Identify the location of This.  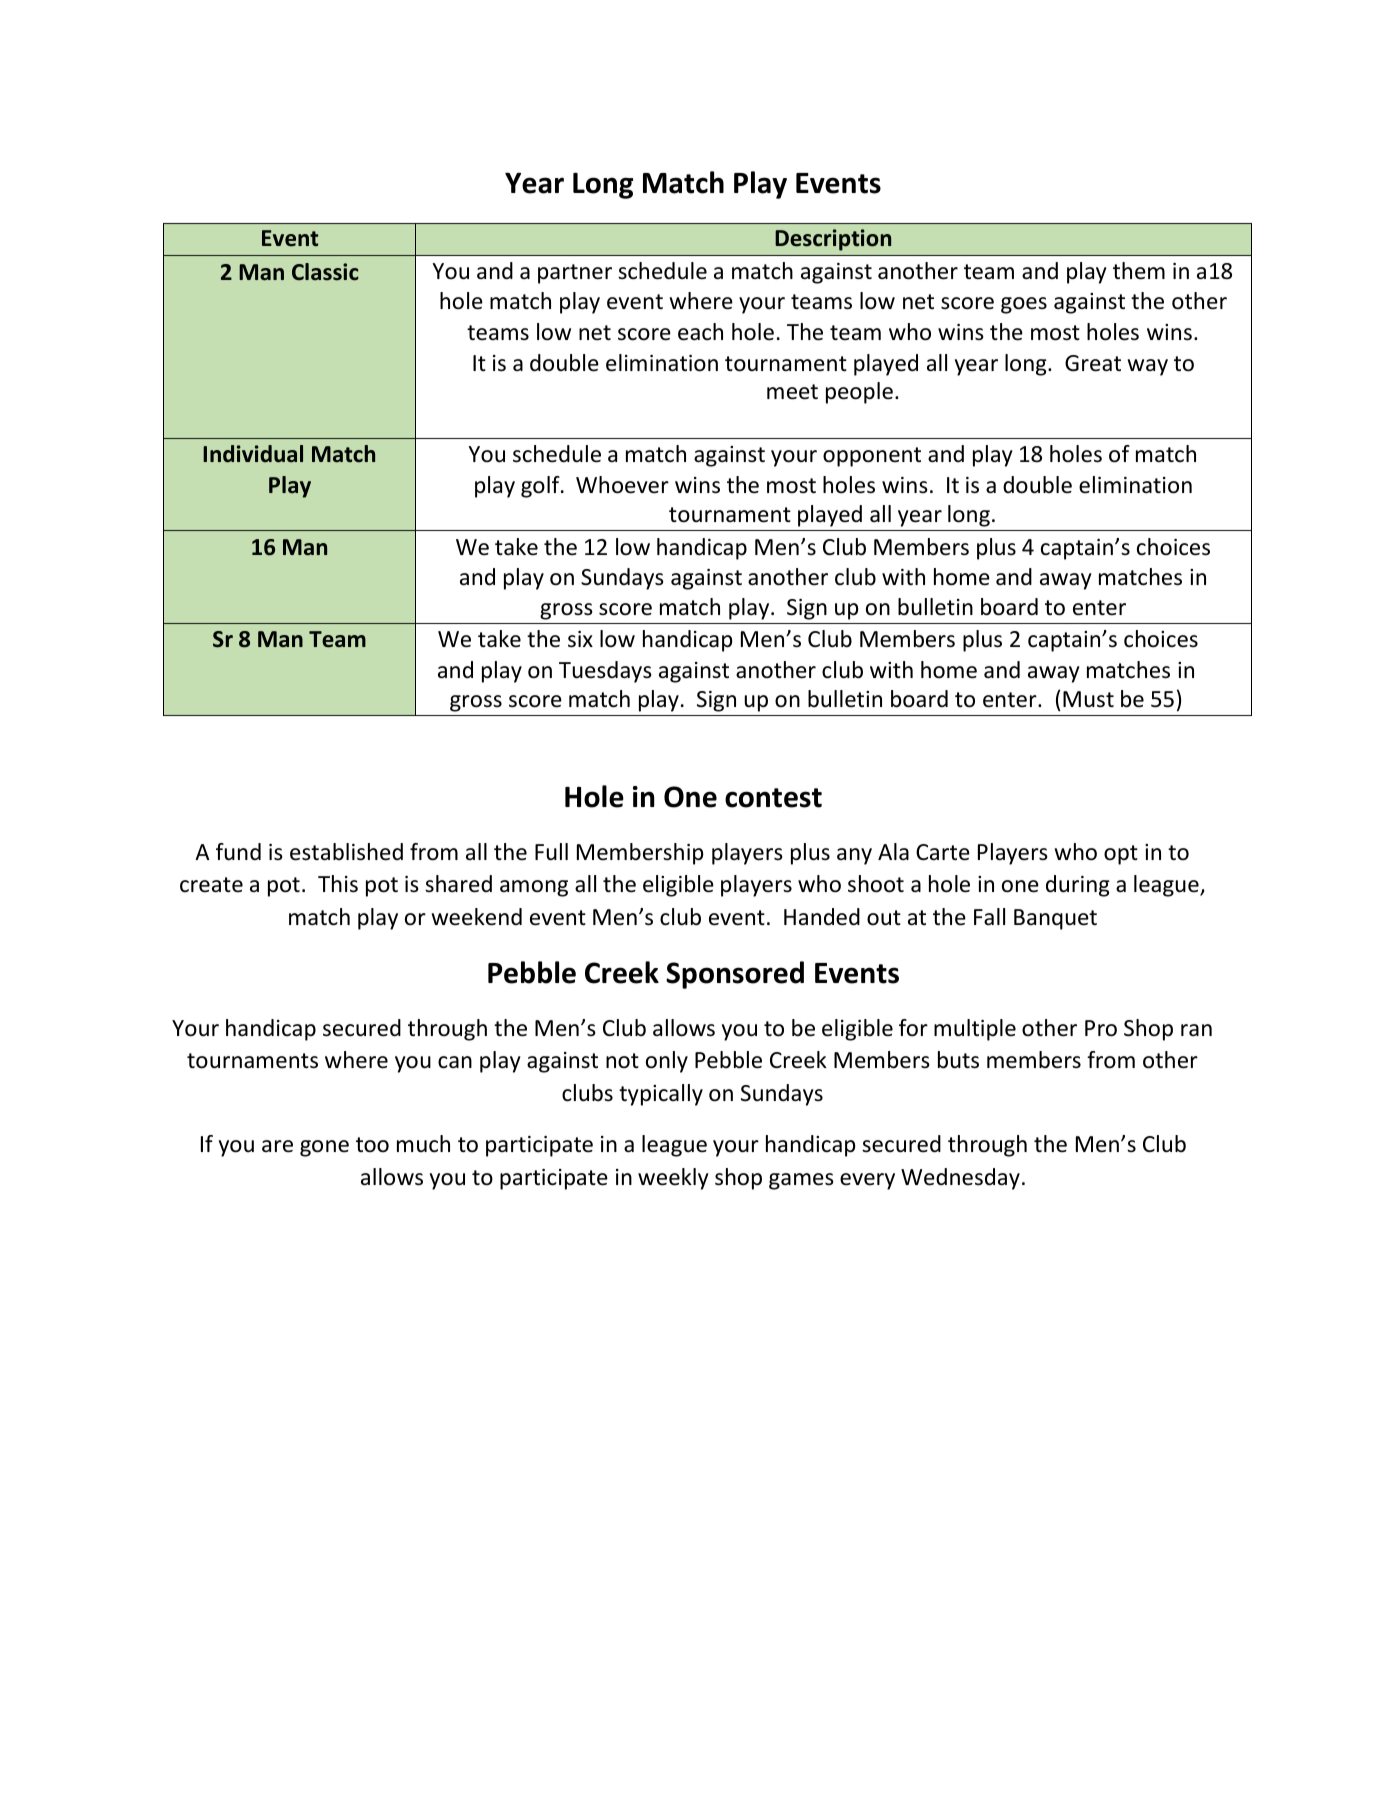
(338, 884).
